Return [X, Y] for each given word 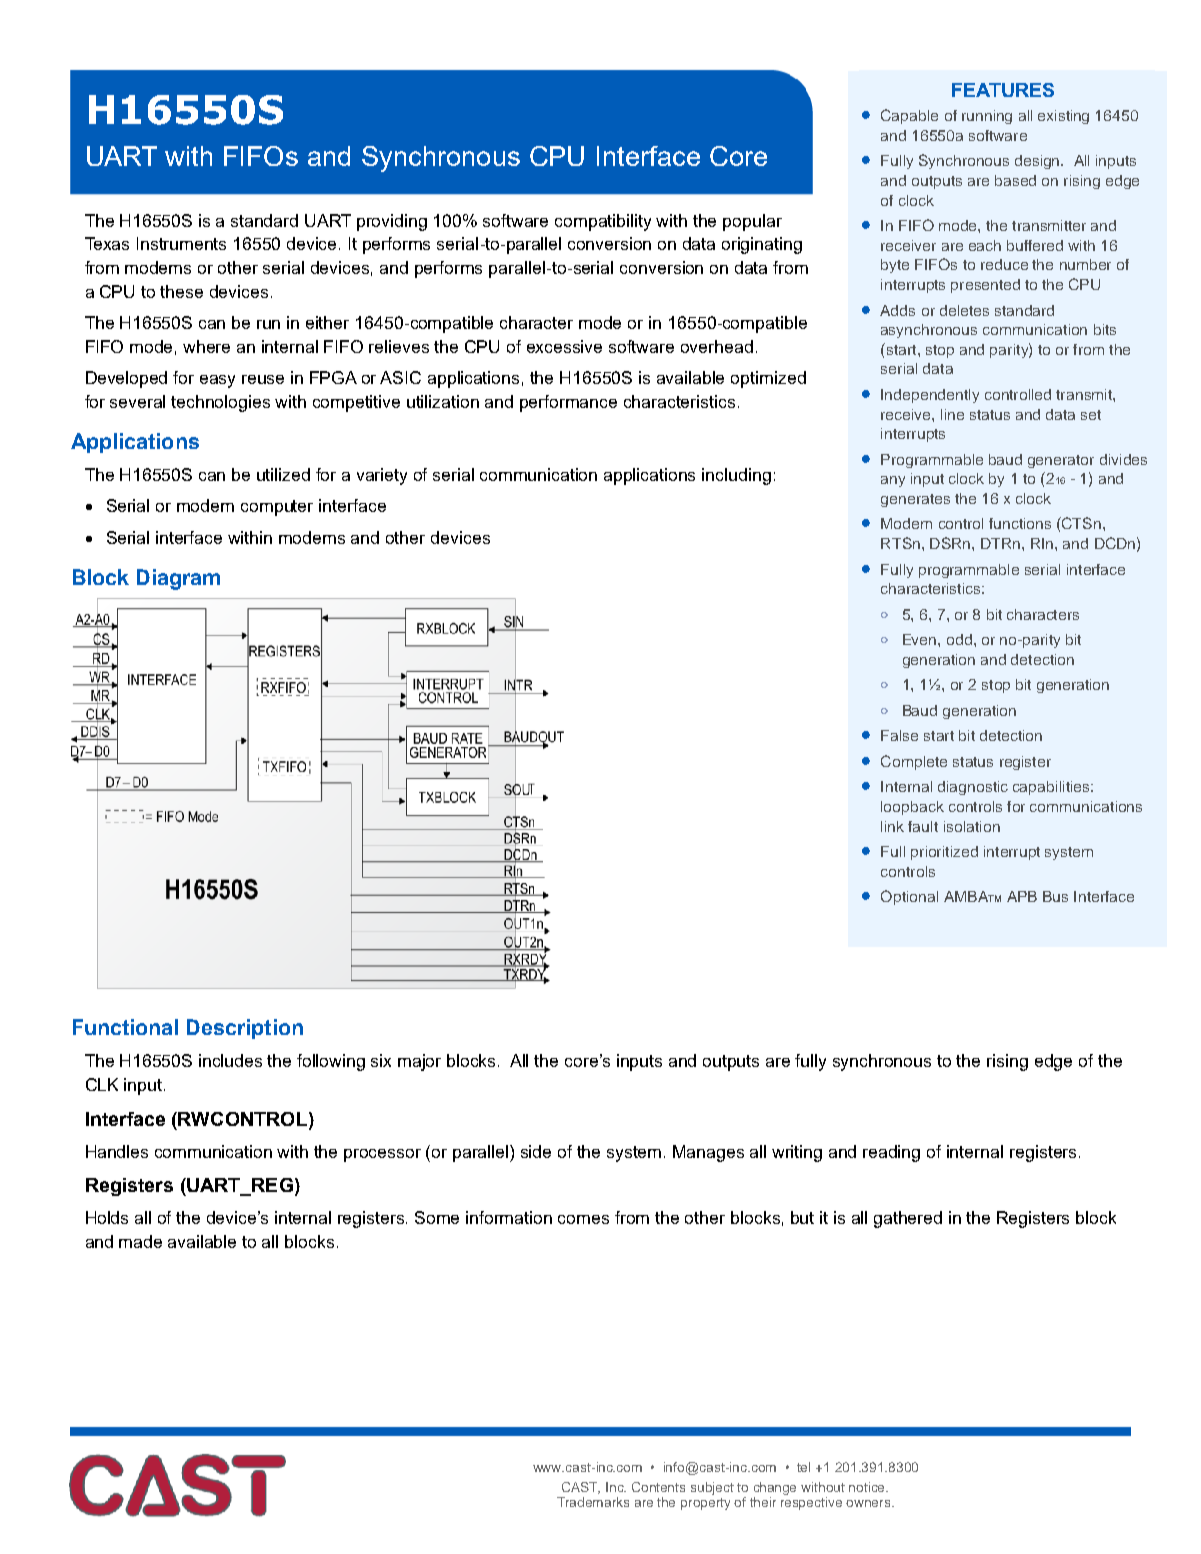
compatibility [603, 222]
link [892, 826]
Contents [658, 1487]
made [140, 1241]
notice [868, 1487]
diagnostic [973, 788]
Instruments [181, 243]
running [987, 117]
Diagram [178, 579]
